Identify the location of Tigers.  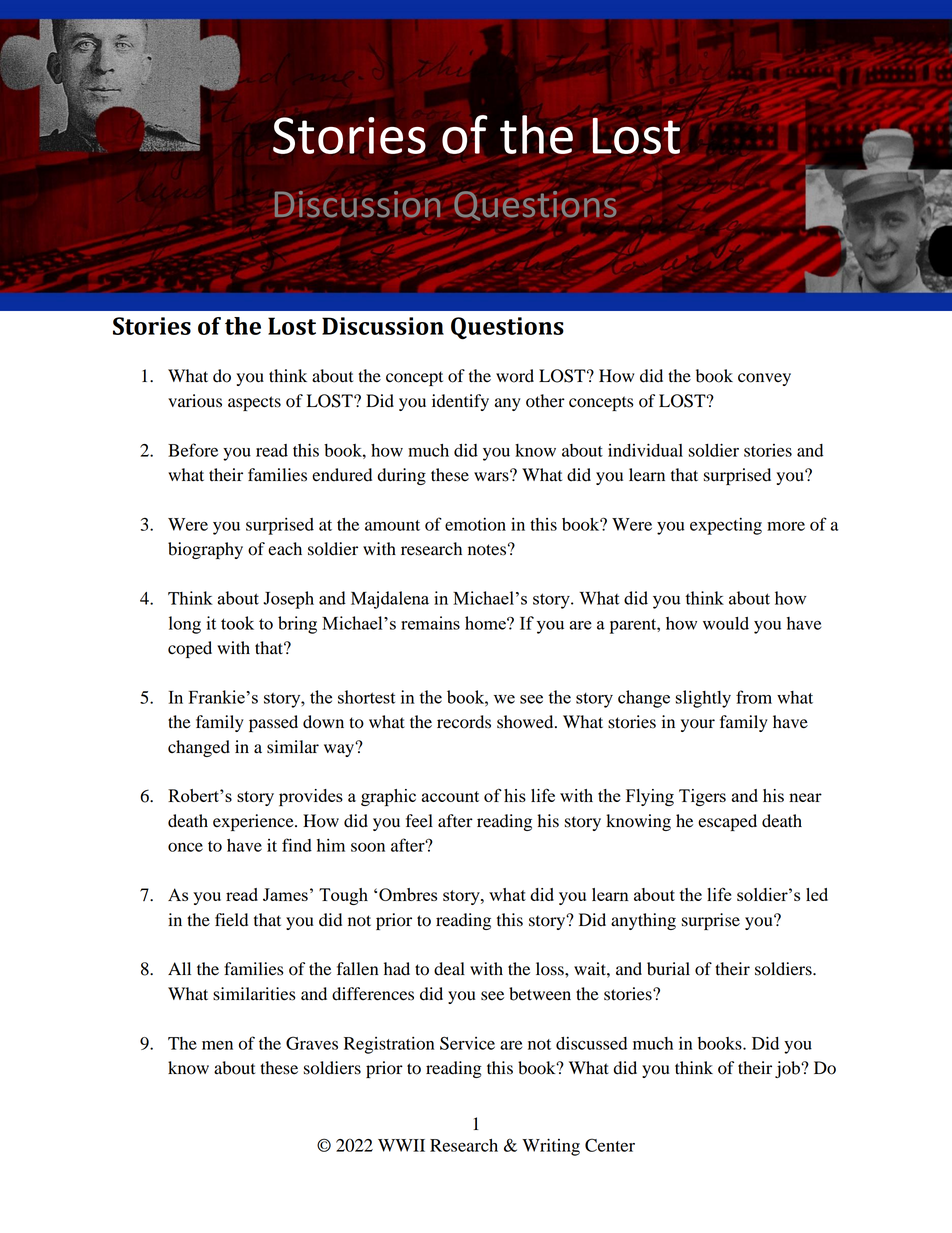
(702, 797).
